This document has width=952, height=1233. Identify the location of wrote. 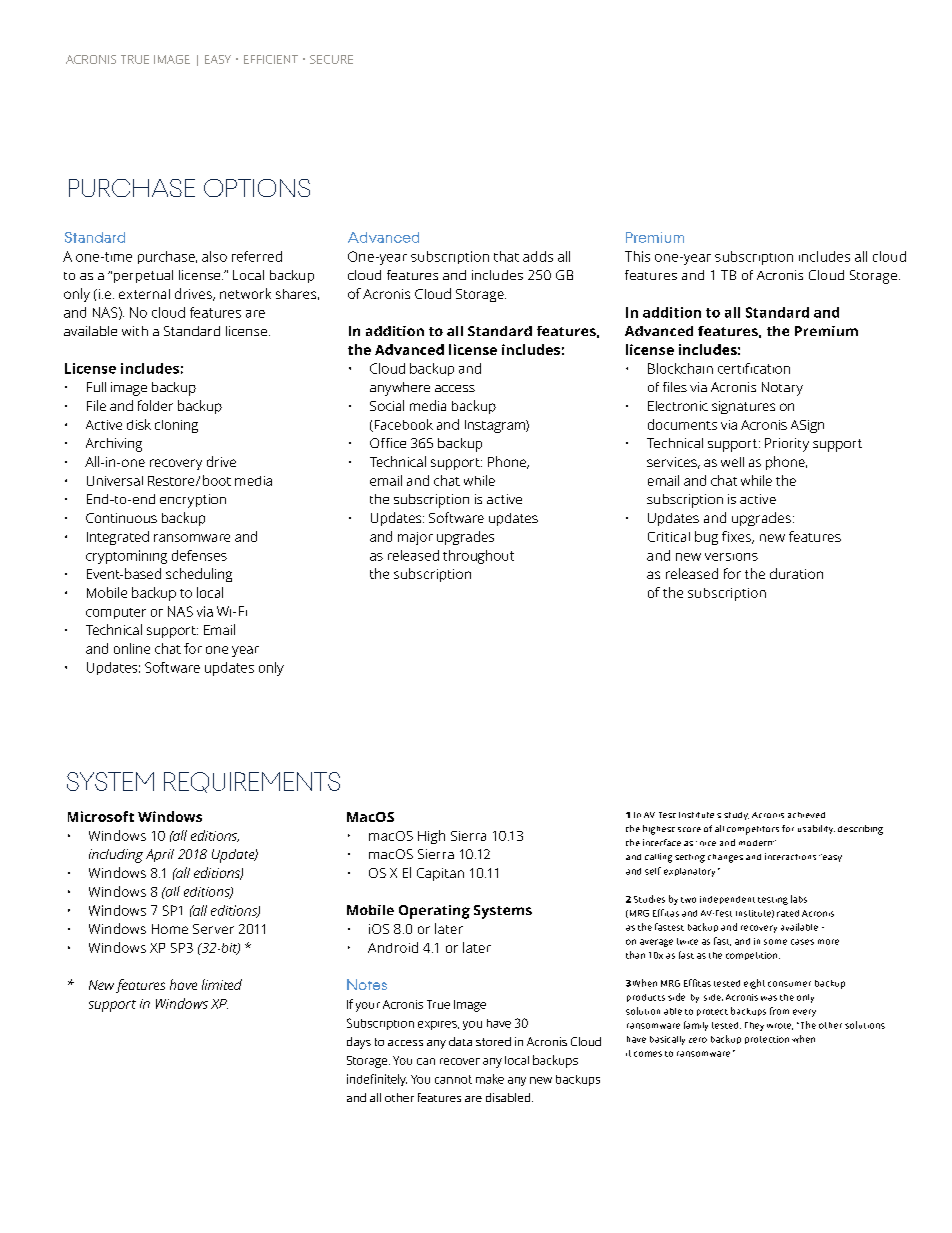
(780, 1026).
